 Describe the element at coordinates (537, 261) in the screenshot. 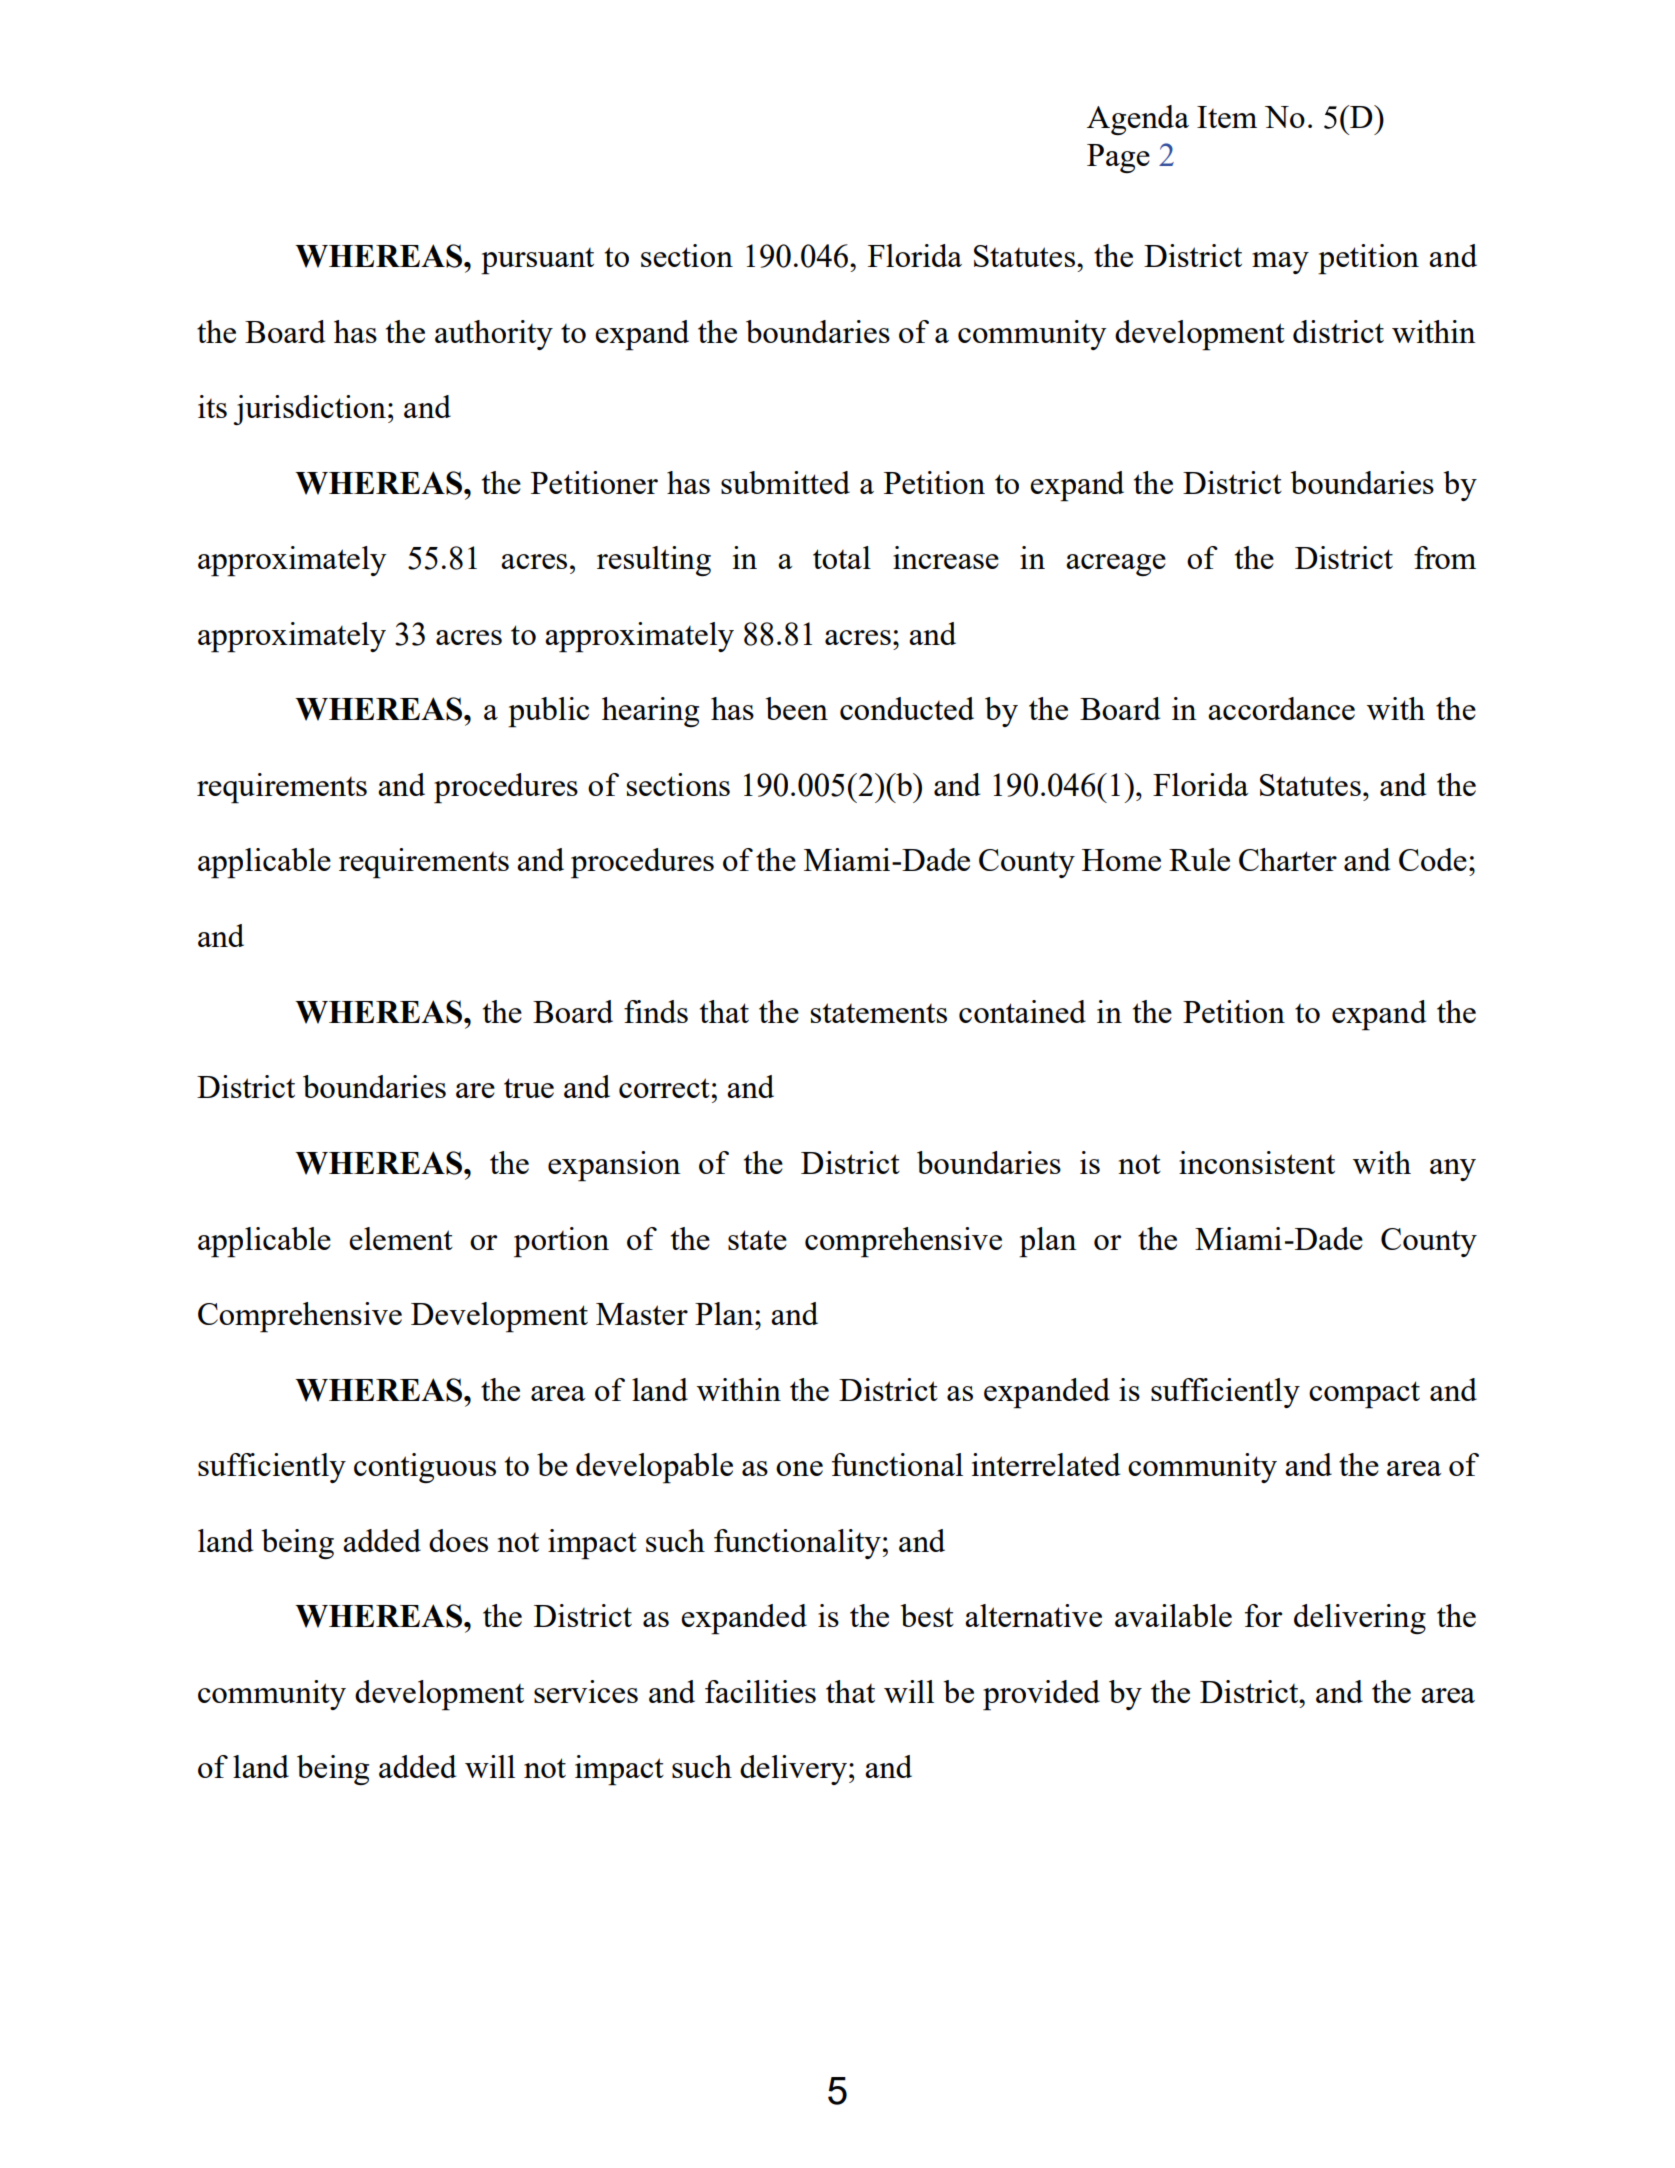

I see `pursuant` at that location.
